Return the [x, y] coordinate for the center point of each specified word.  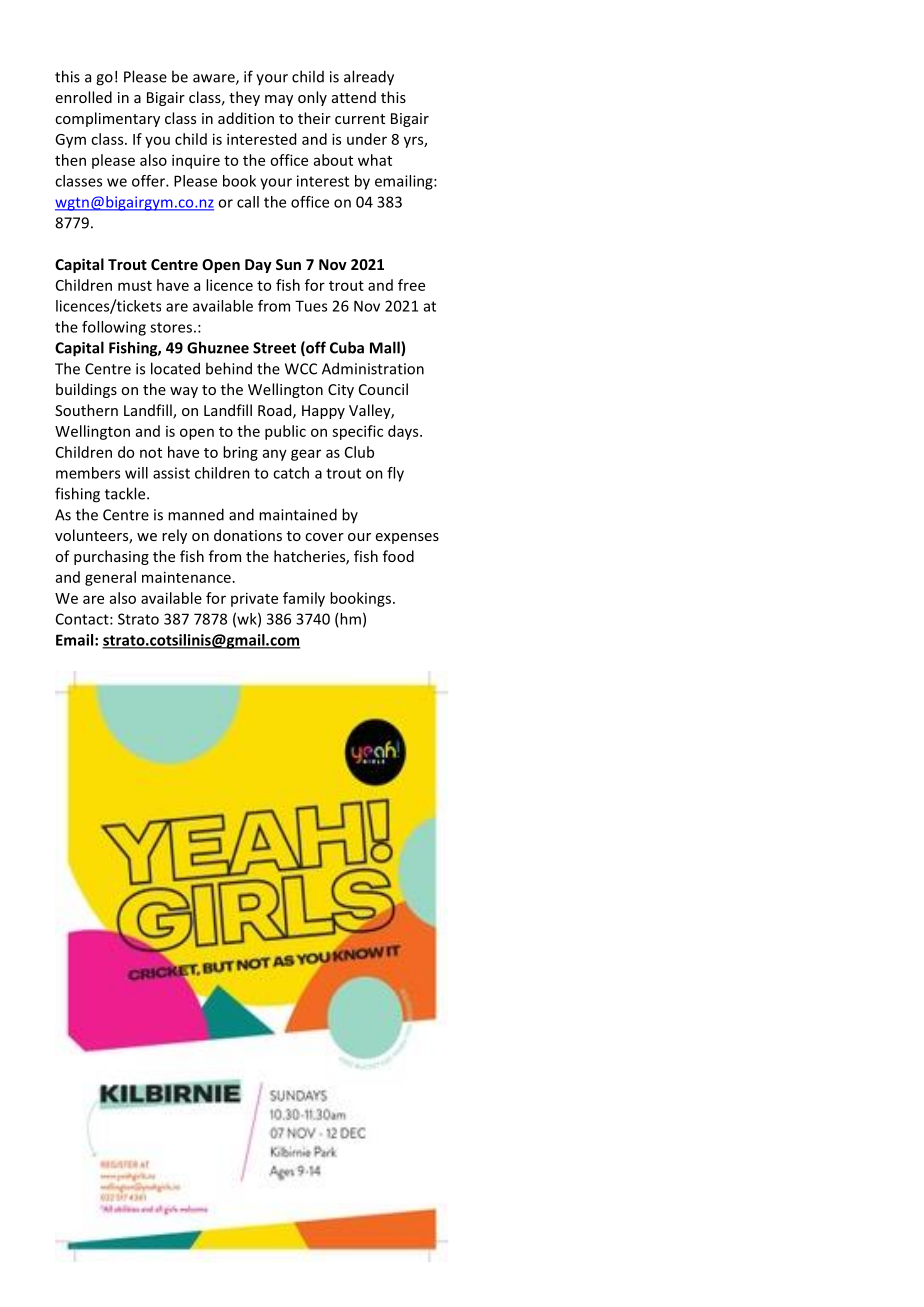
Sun [288, 264]
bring [240, 453]
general [110, 578]
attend [354, 97]
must [135, 286]
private [254, 599]
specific [357, 432]
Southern [86, 410]
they [244, 98]
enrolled [84, 97]
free [411, 285]
